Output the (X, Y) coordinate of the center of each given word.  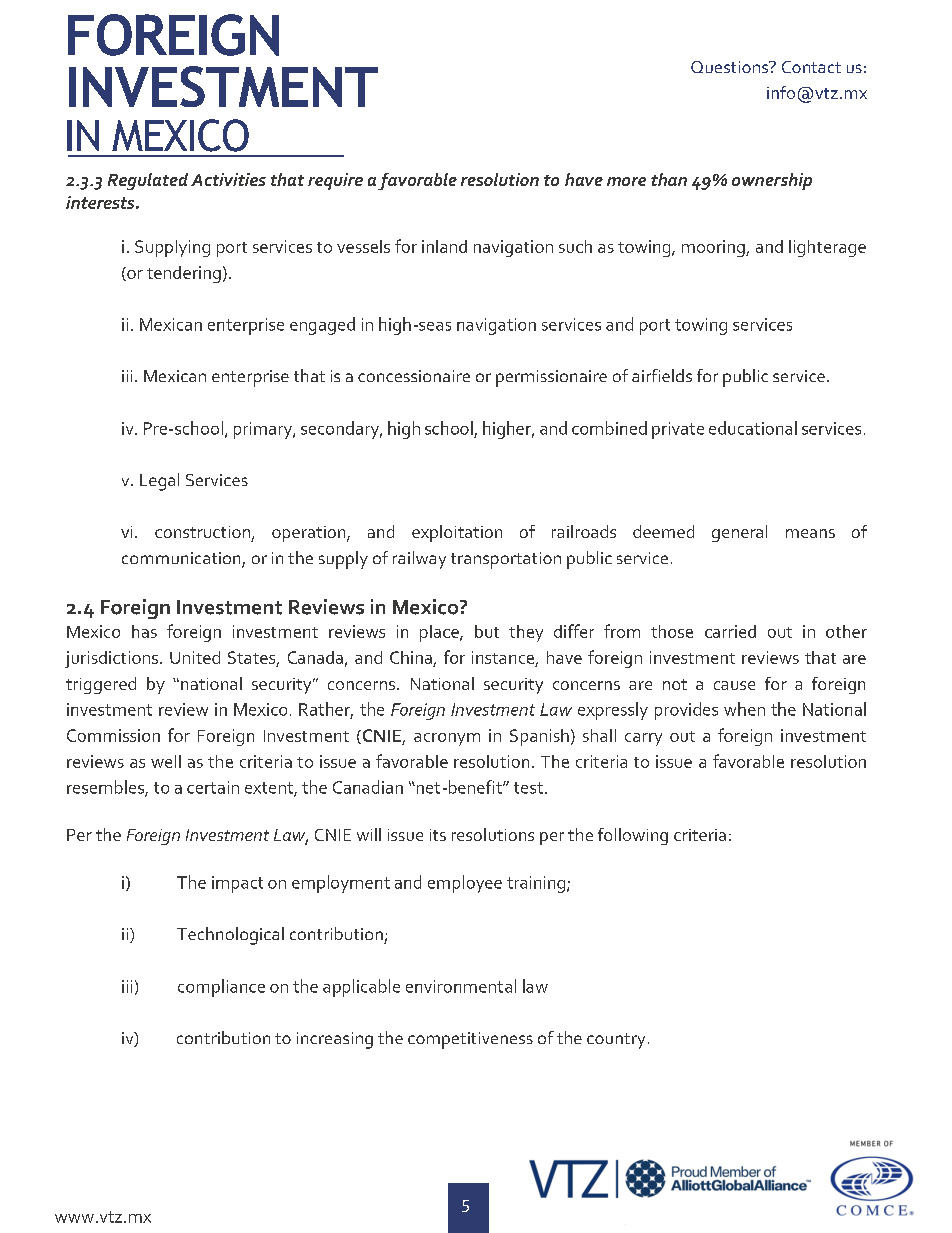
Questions (730, 67)
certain (213, 787)
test (528, 788)
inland (444, 246)
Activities (228, 179)
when (744, 709)
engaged (322, 326)
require (335, 181)
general (739, 533)
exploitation (457, 533)
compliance (221, 988)
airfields (662, 375)
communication (182, 559)
